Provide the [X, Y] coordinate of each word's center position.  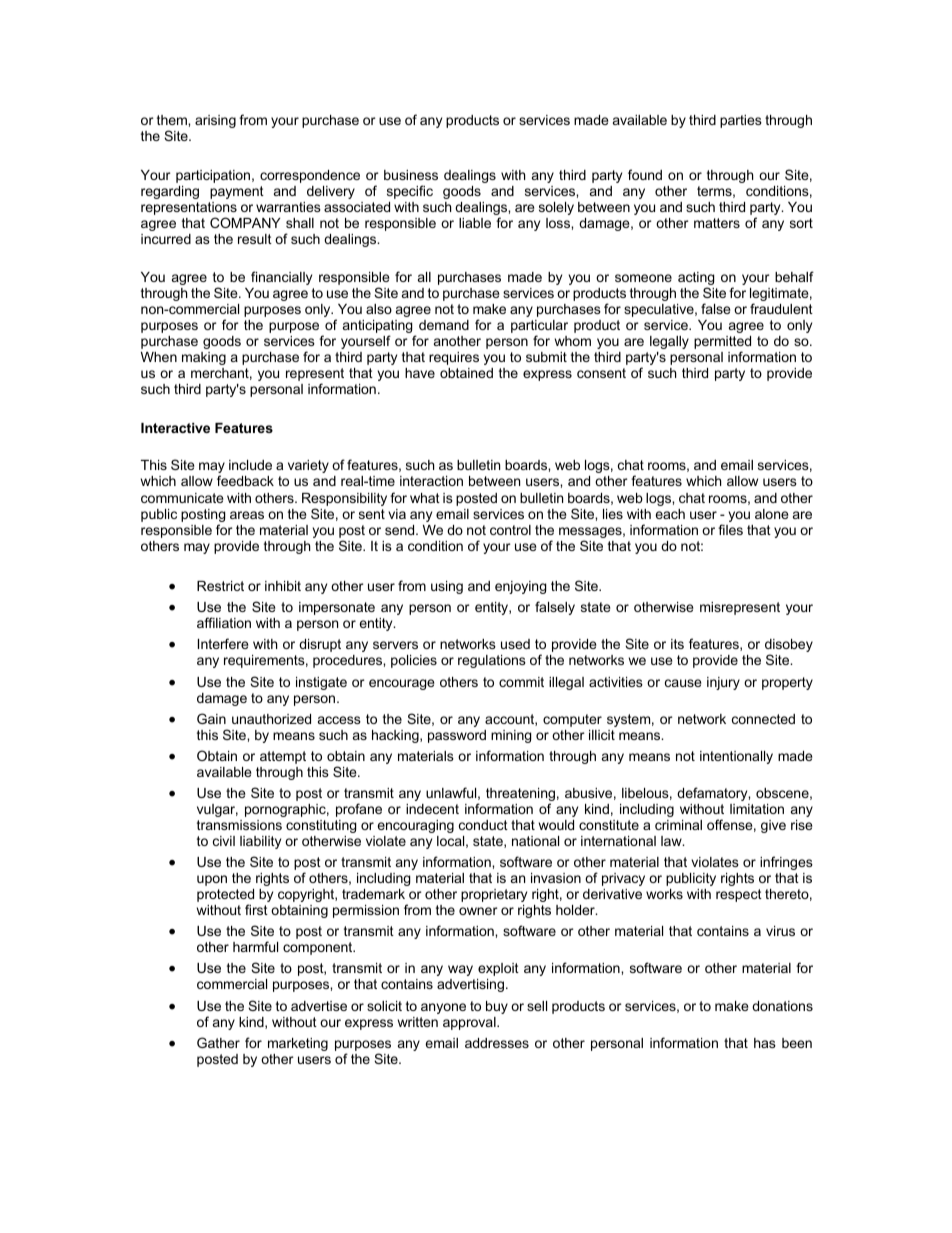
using [447, 587]
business [411, 175]
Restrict [220, 586]
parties [741, 121]
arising [215, 121]
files [730, 529]
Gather [218, 1042]
